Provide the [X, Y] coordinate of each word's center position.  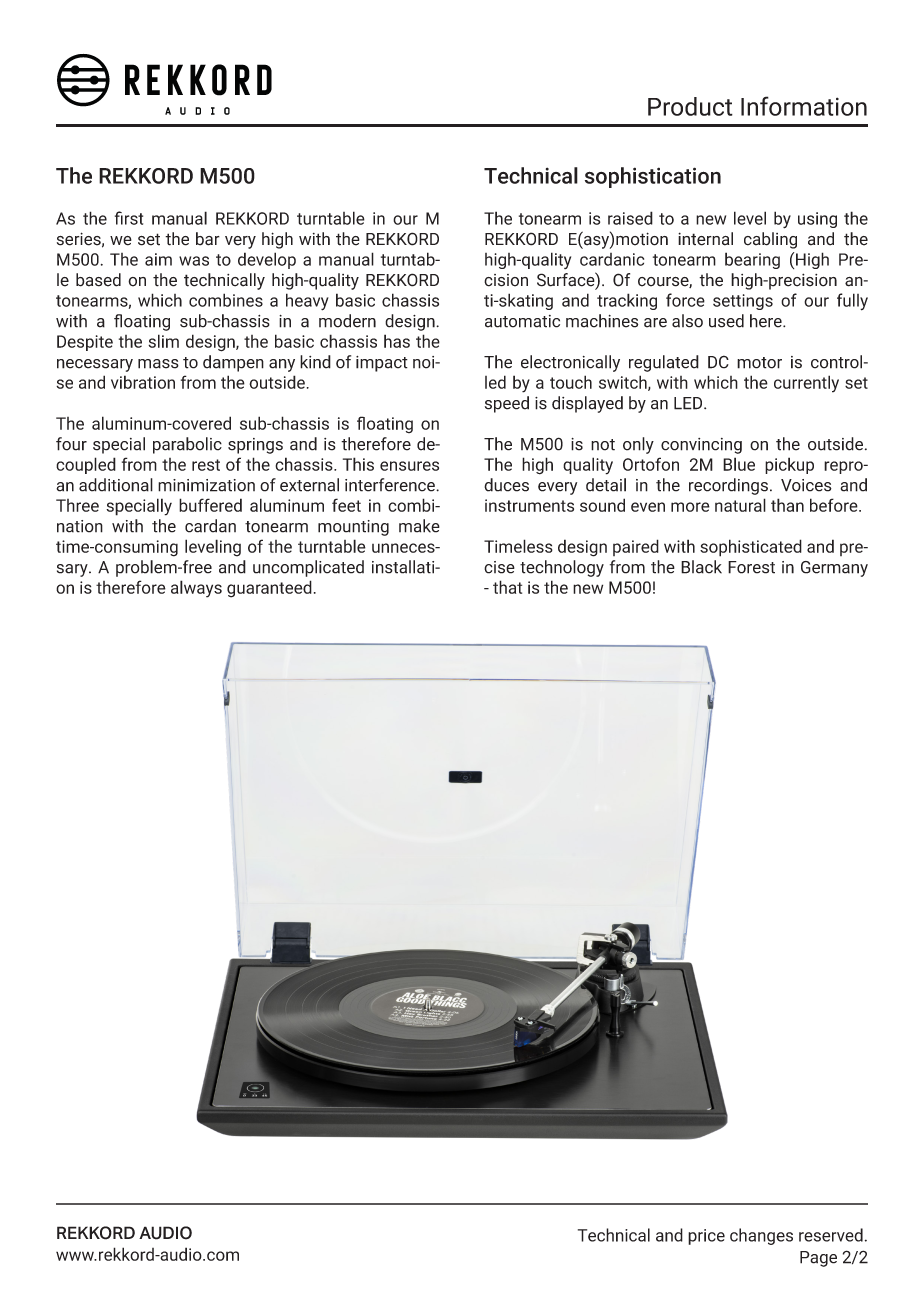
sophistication [653, 177]
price [706, 1237]
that [507, 587]
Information [804, 106]
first [129, 218]
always [196, 589]
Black [701, 567]
